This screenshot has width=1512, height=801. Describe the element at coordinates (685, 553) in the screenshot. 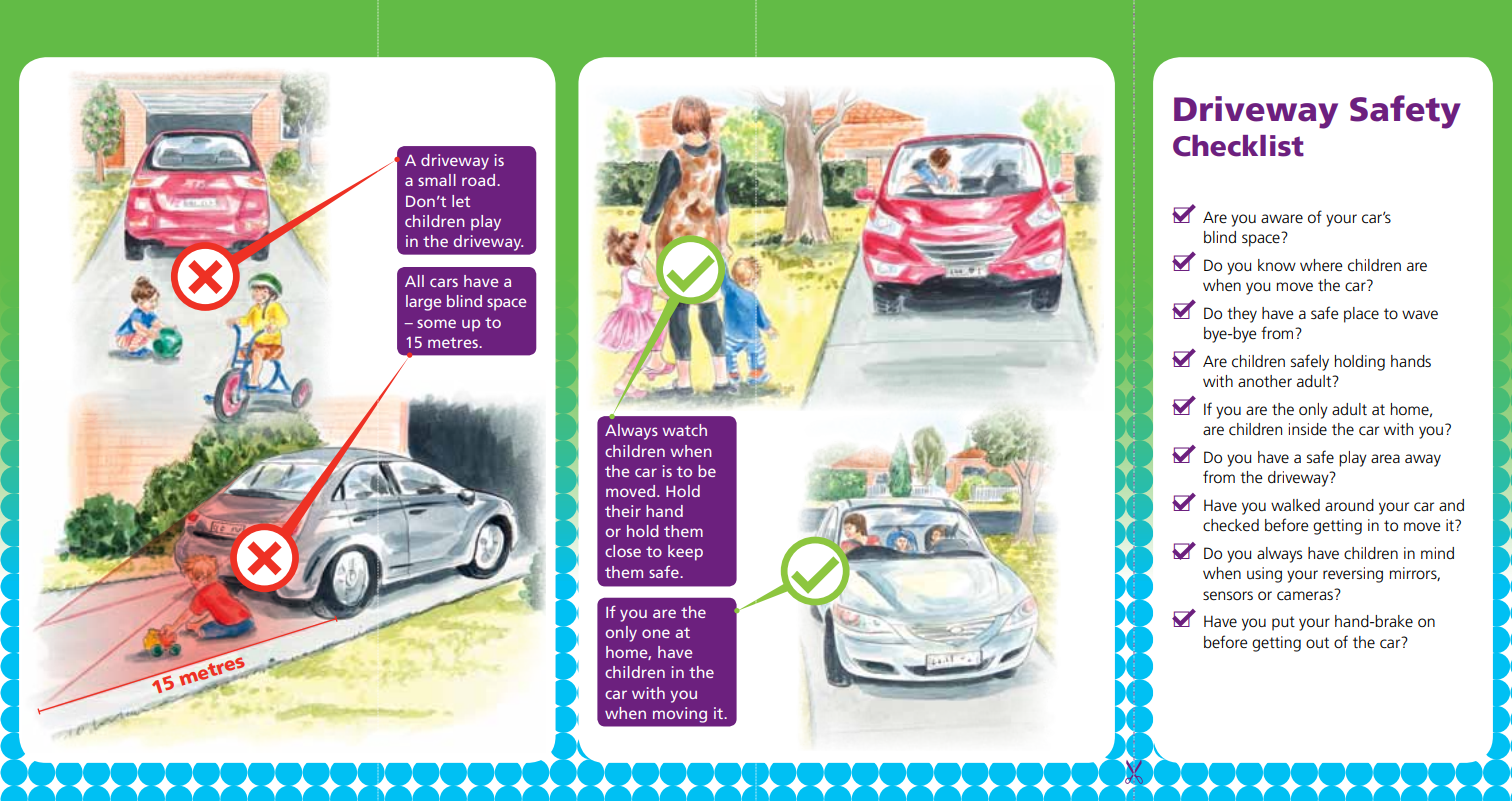

I see `keep` at that location.
